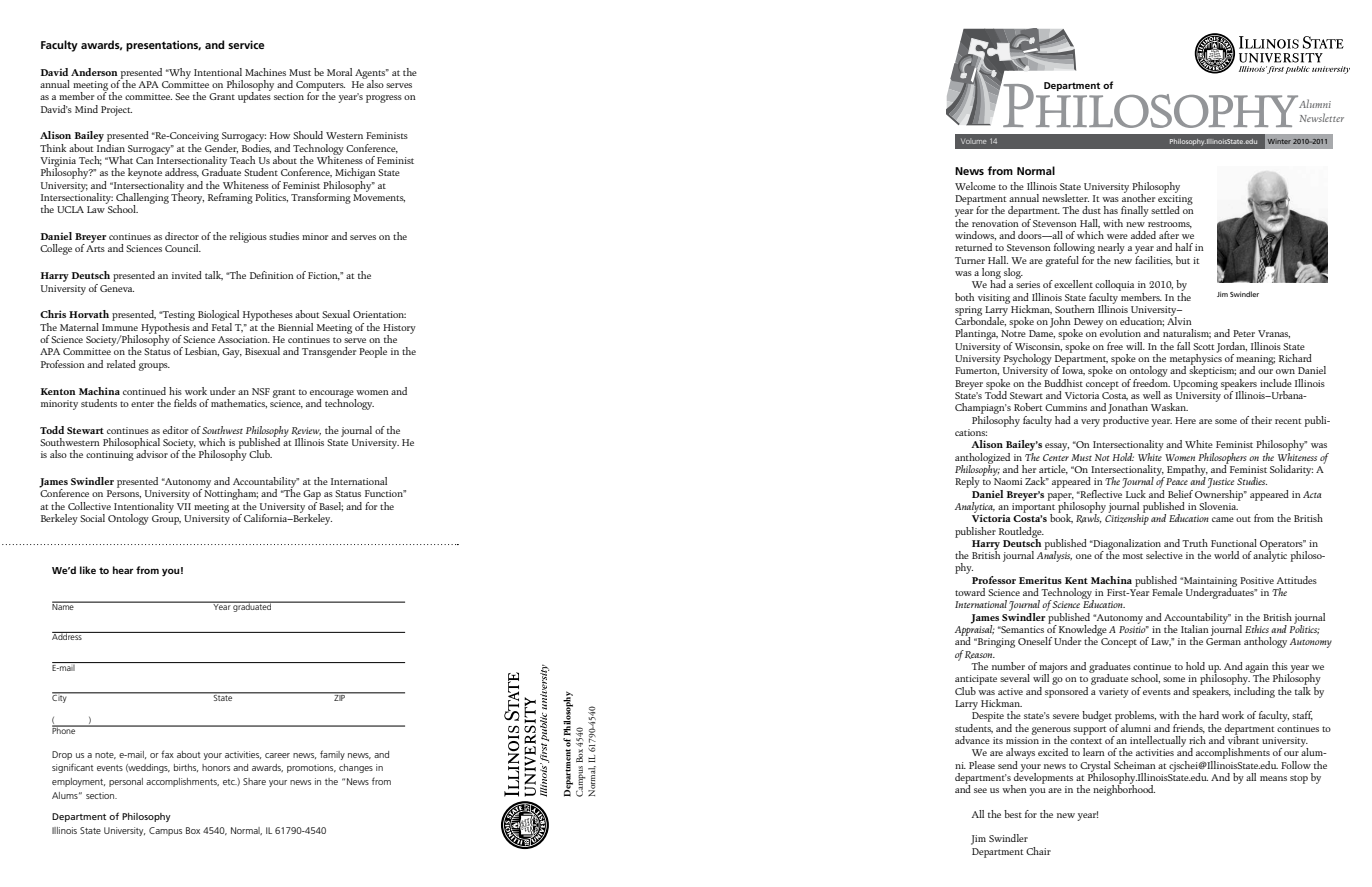  What do you see at coordinates (123, 570) in the screenshot?
I see `hear` at bounding box center [123, 570].
